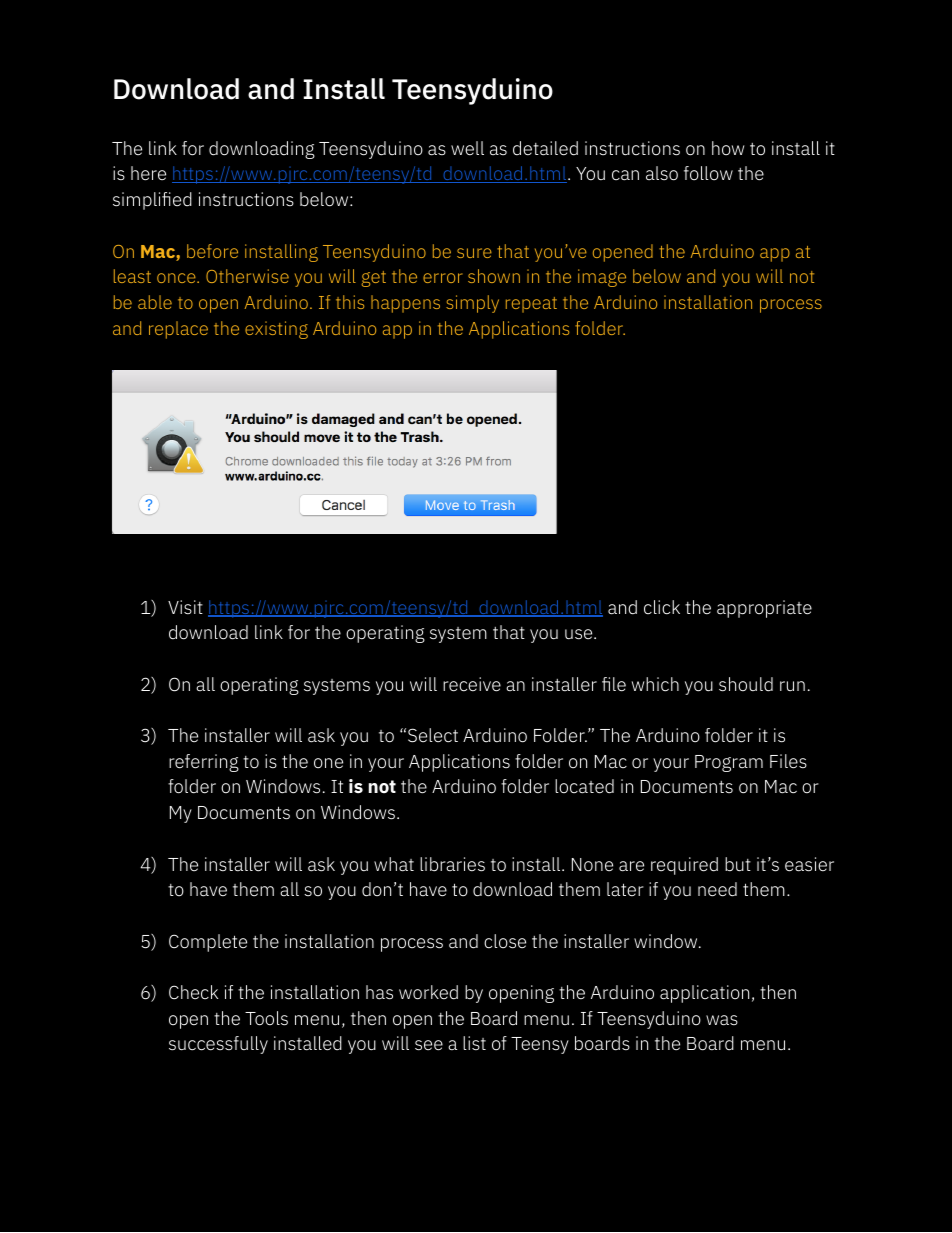 The width and height of the document is (952, 1233). Describe the element at coordinates (764, 609) in the document. I see `appropriate` at that location.
